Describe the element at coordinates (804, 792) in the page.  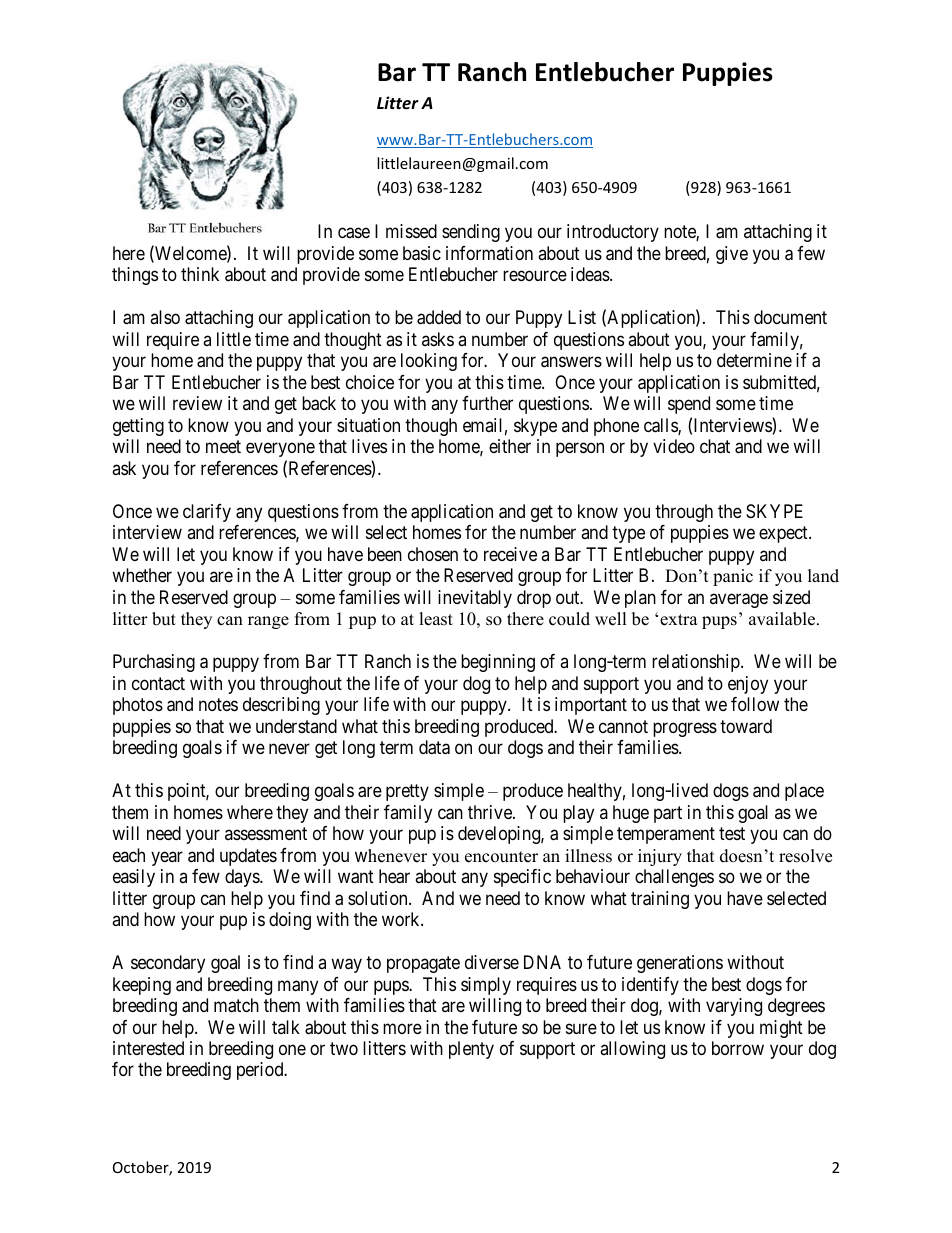
I see `place` at that location.
